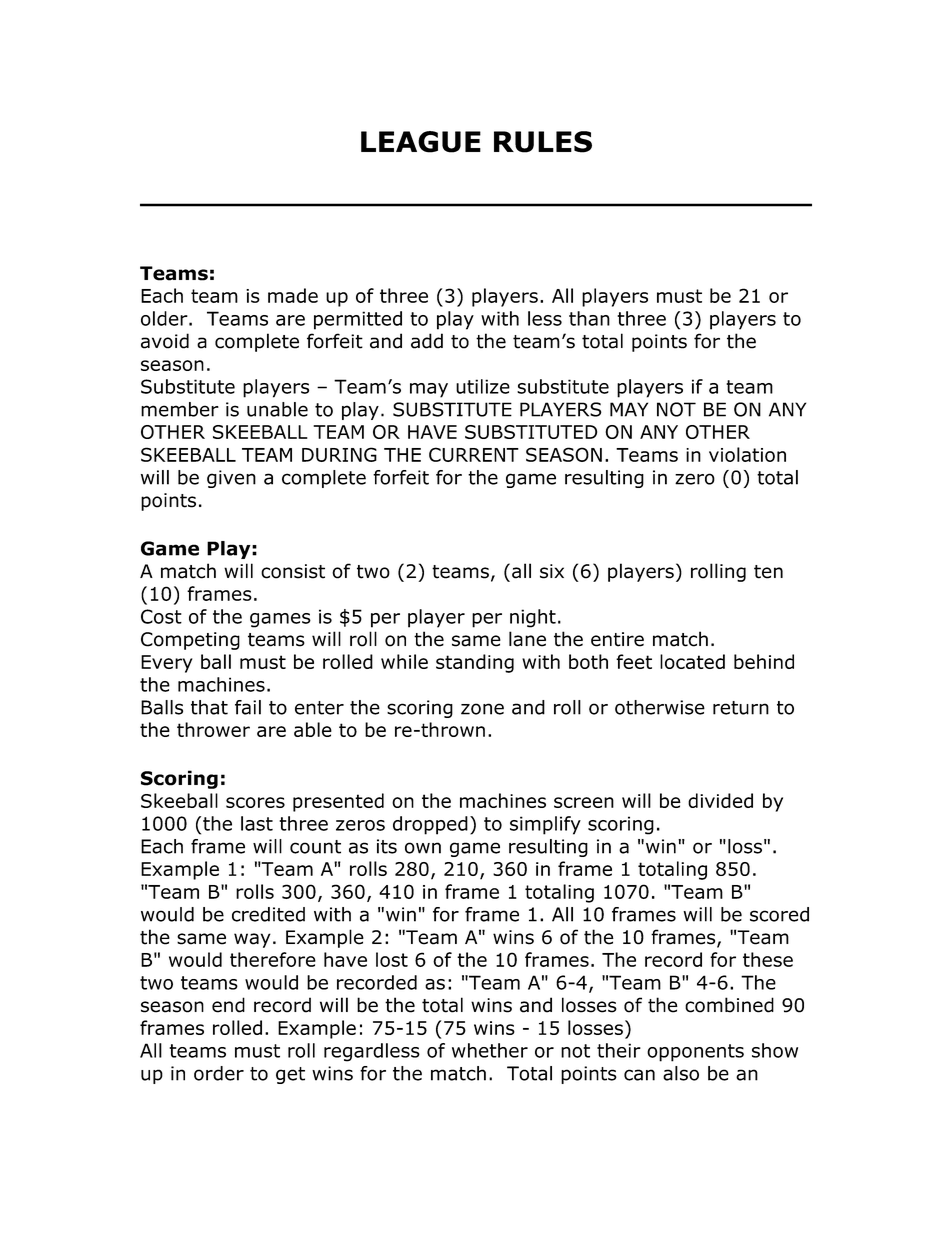  Describe the element at coordinates (490, 1050) in the page. I see `whether` at that location.
